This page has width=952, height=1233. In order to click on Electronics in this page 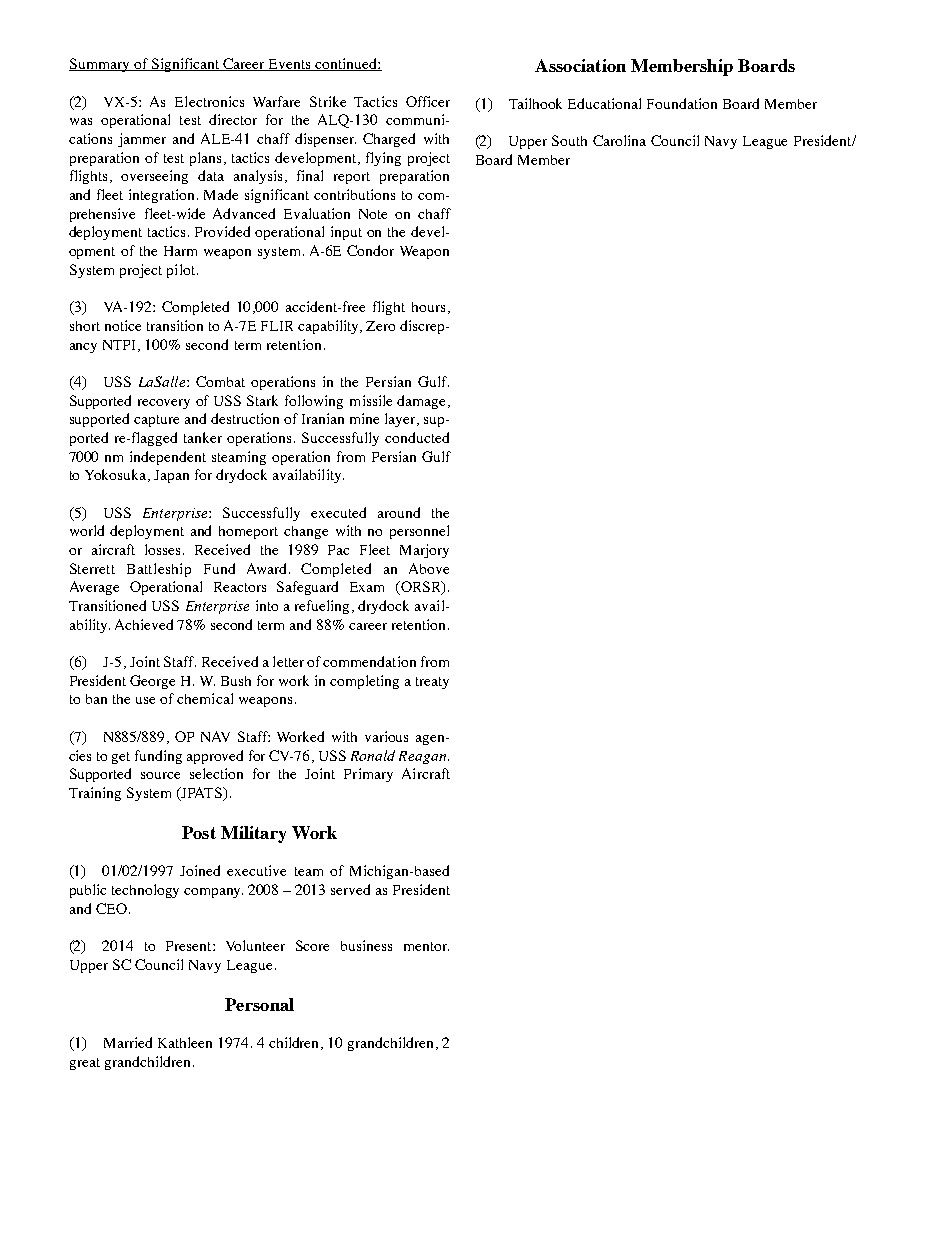, I will do `click(209, 101)`.
